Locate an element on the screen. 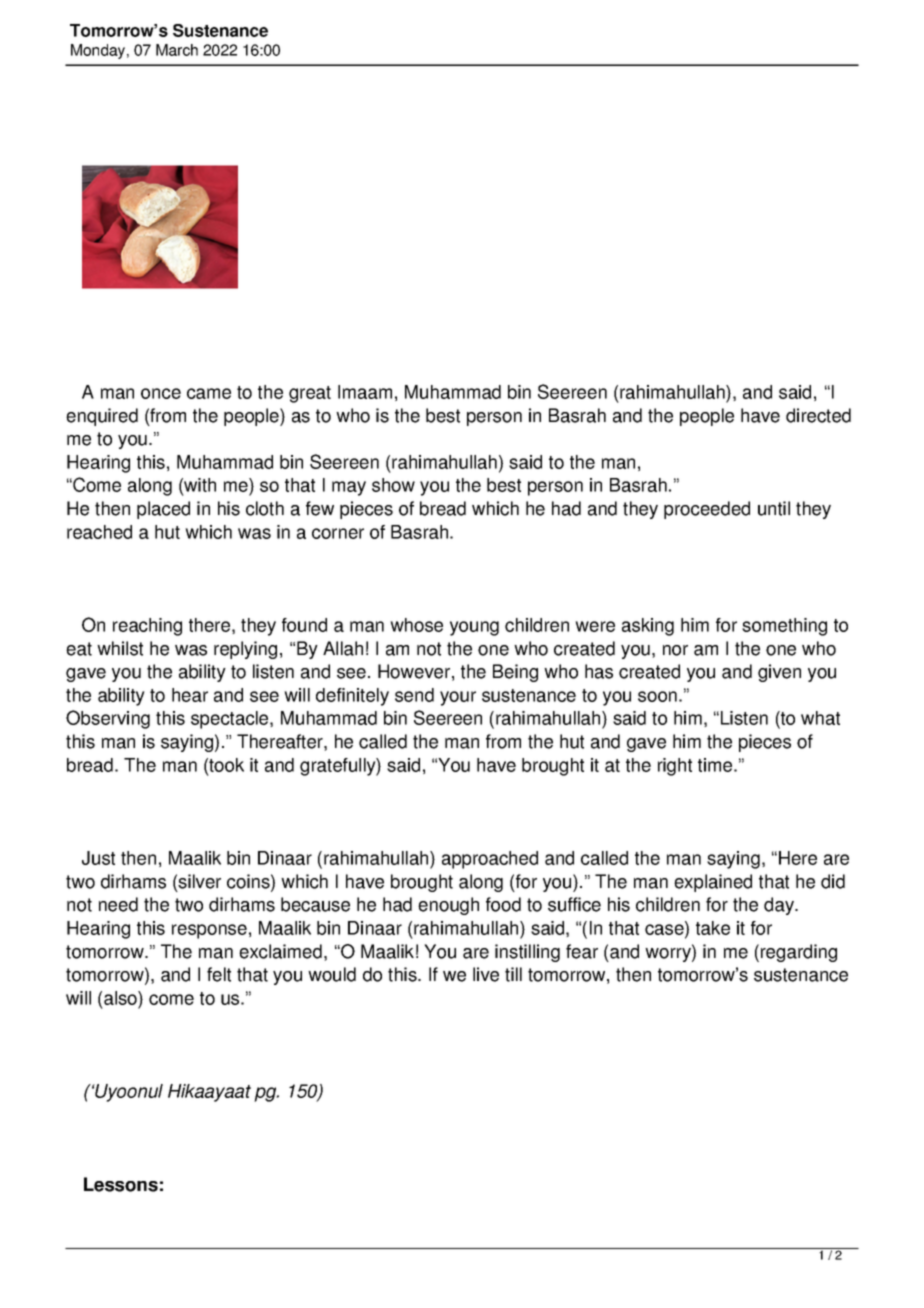 The height and width of the screenshot is (1308, 924). directed is located at coordinates (818, 415).
